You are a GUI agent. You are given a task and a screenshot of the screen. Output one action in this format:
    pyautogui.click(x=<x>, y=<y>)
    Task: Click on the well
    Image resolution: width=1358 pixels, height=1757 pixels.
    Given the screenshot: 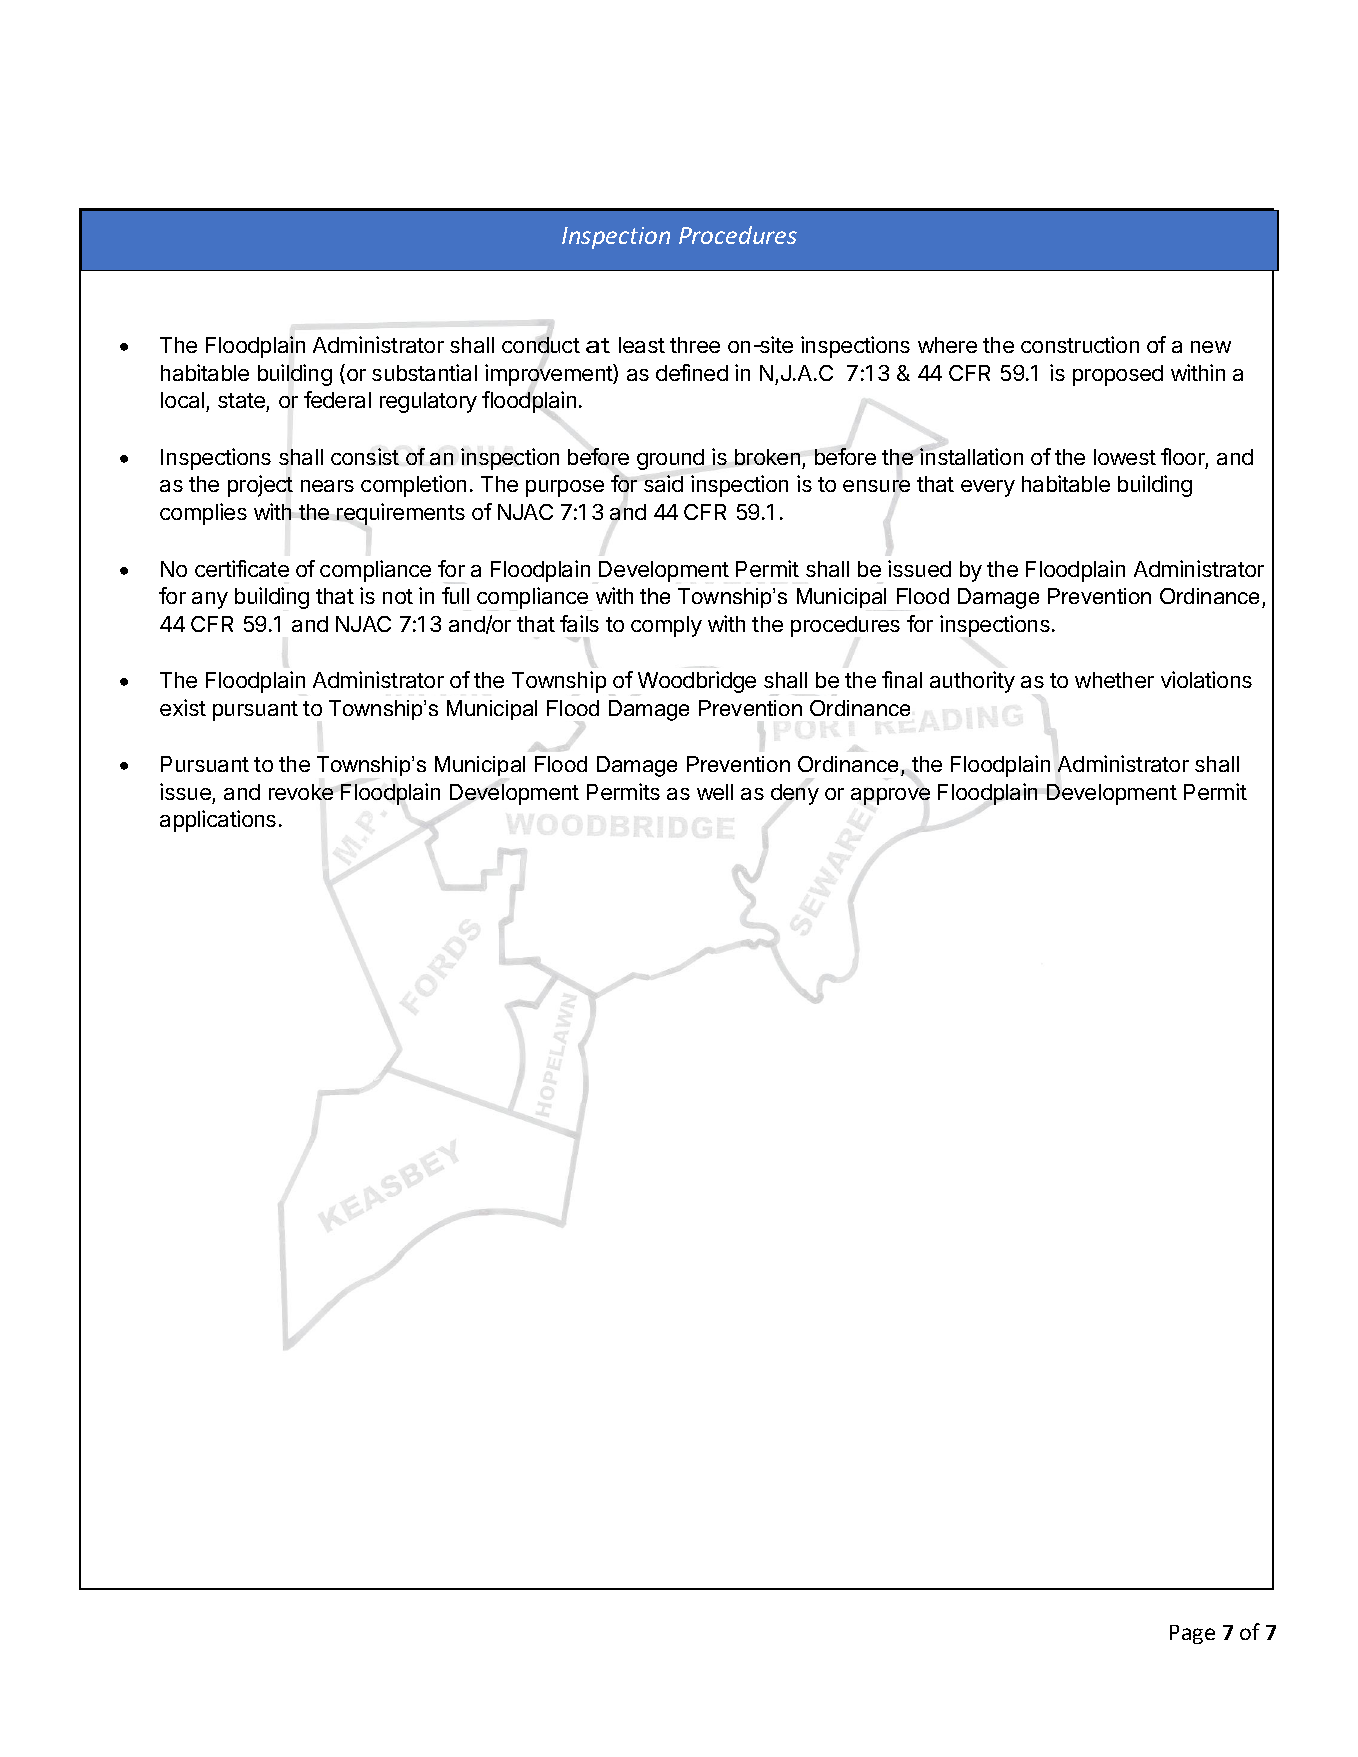 What is the action you would take?
    pyautogui.click(x=715, y=792)
